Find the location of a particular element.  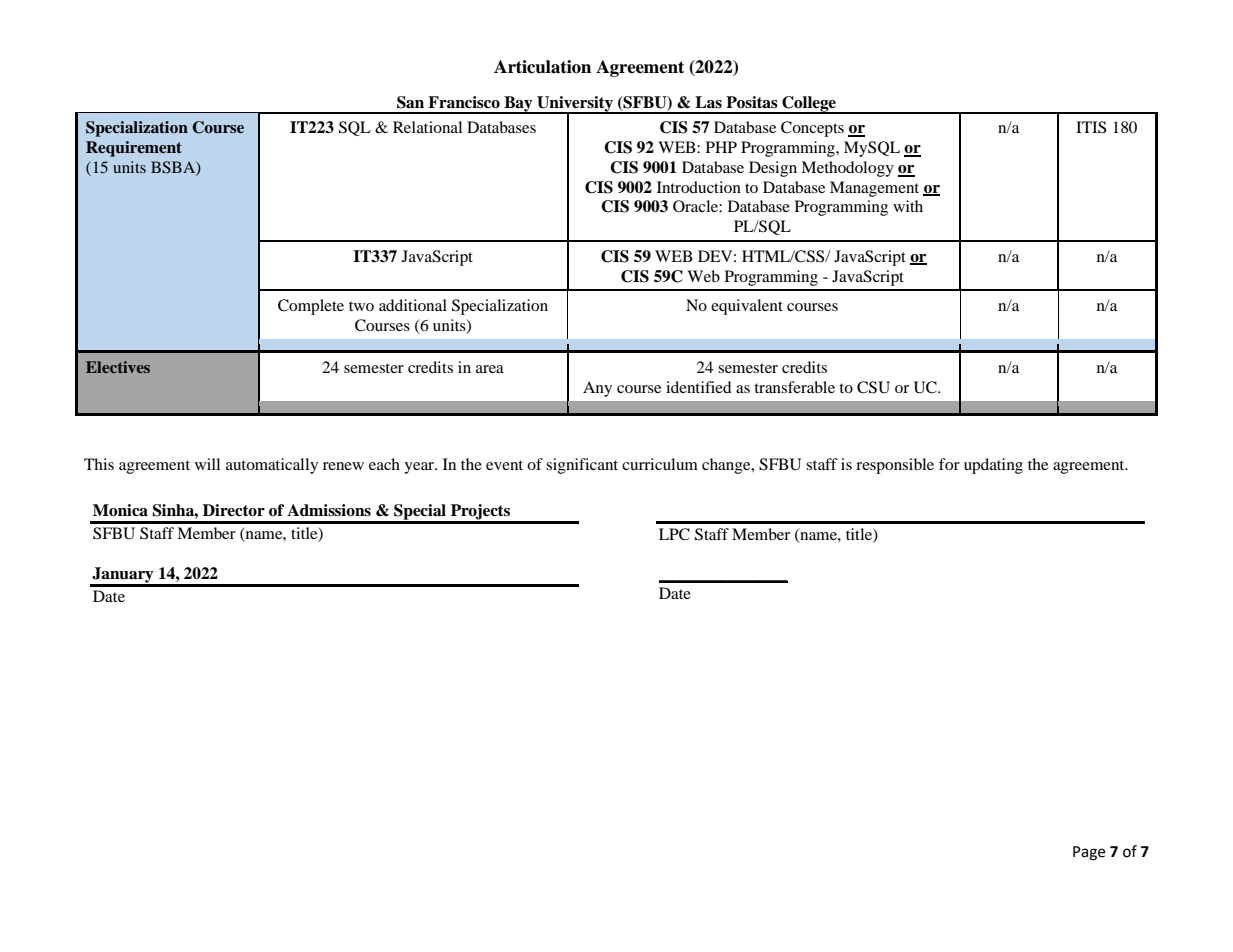

ITIS is located at coordinates (1091, 127).
